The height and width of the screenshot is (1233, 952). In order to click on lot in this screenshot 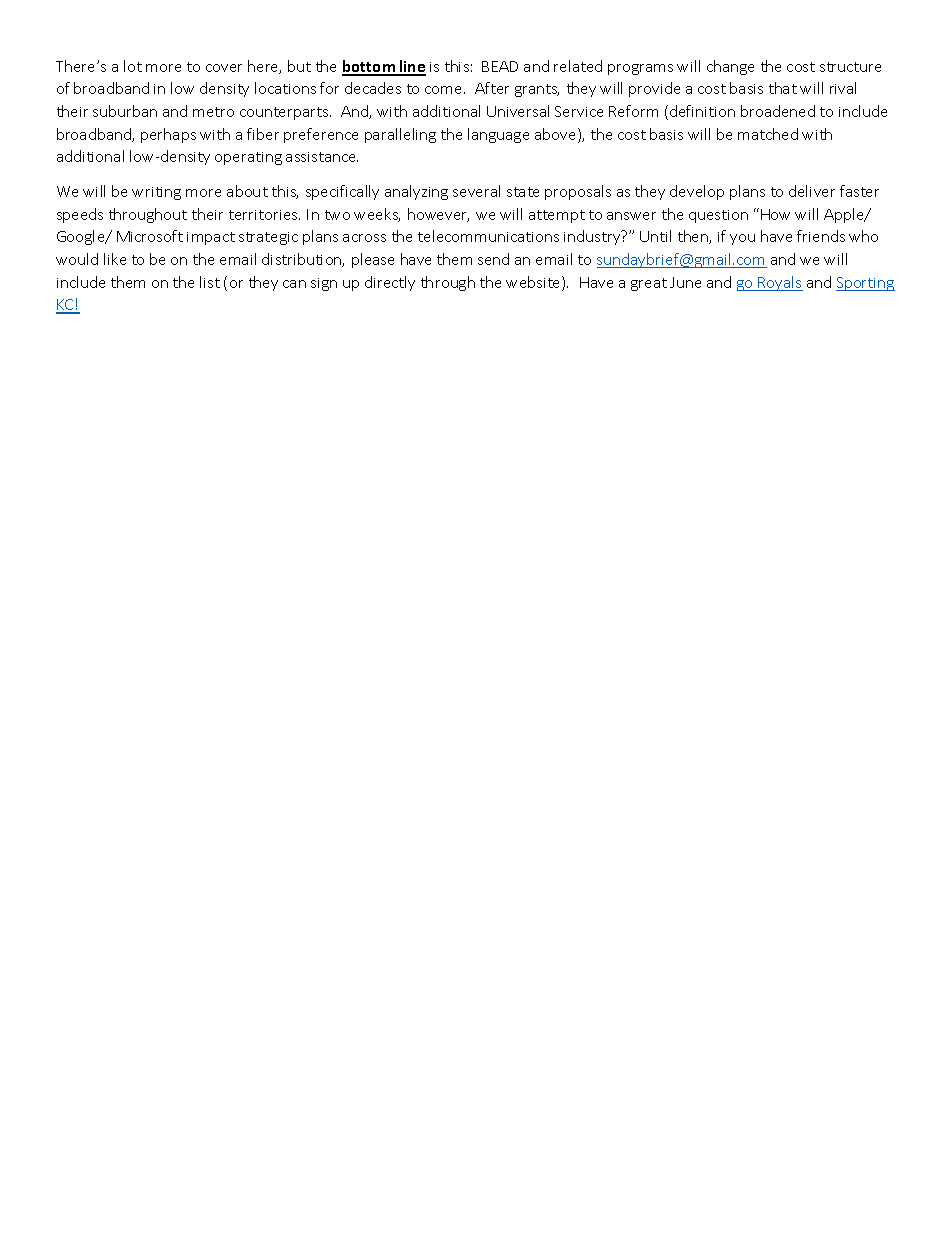, I will do `click(133, 66)`.
